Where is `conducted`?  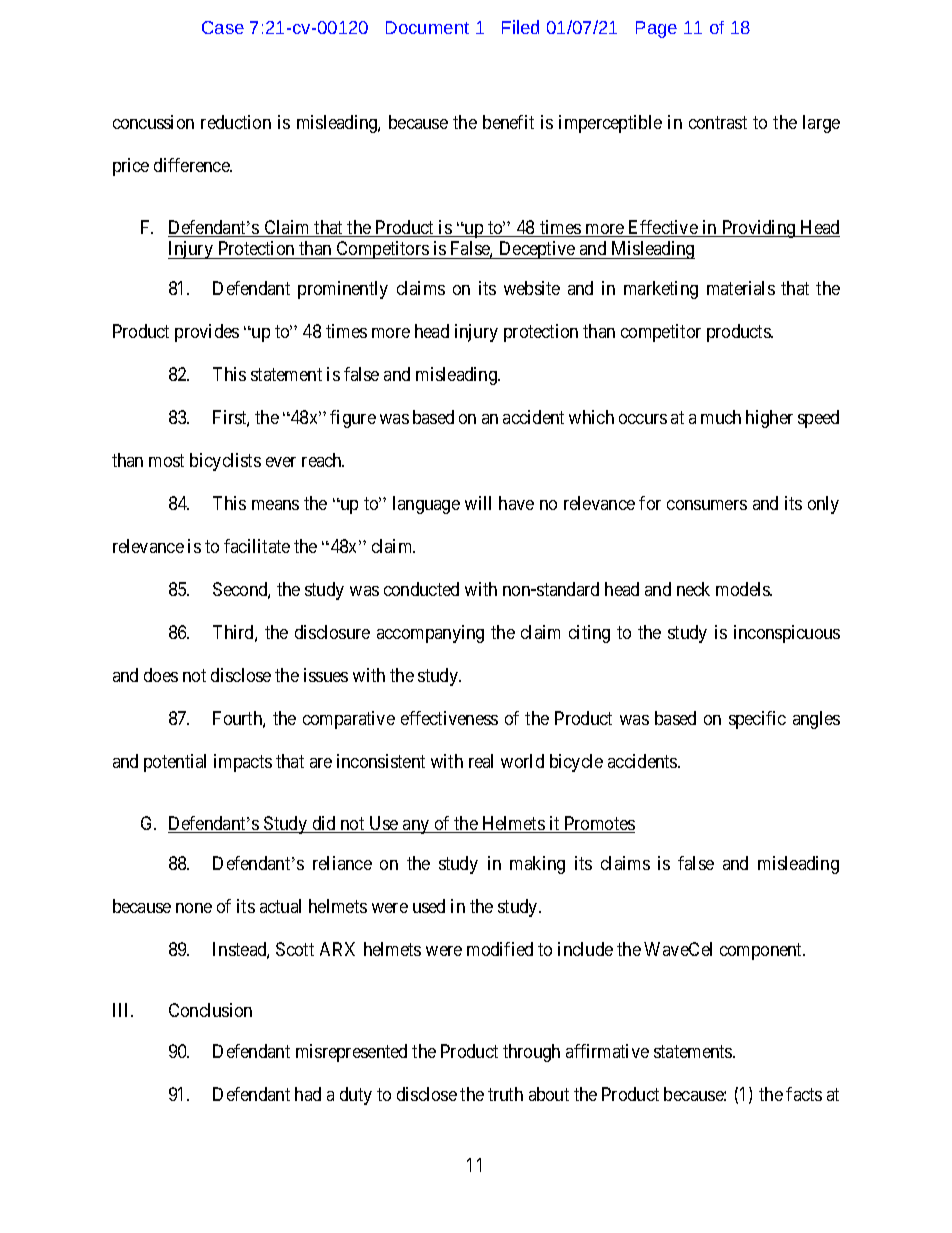
conducted is located at coordinates (421, 589).
